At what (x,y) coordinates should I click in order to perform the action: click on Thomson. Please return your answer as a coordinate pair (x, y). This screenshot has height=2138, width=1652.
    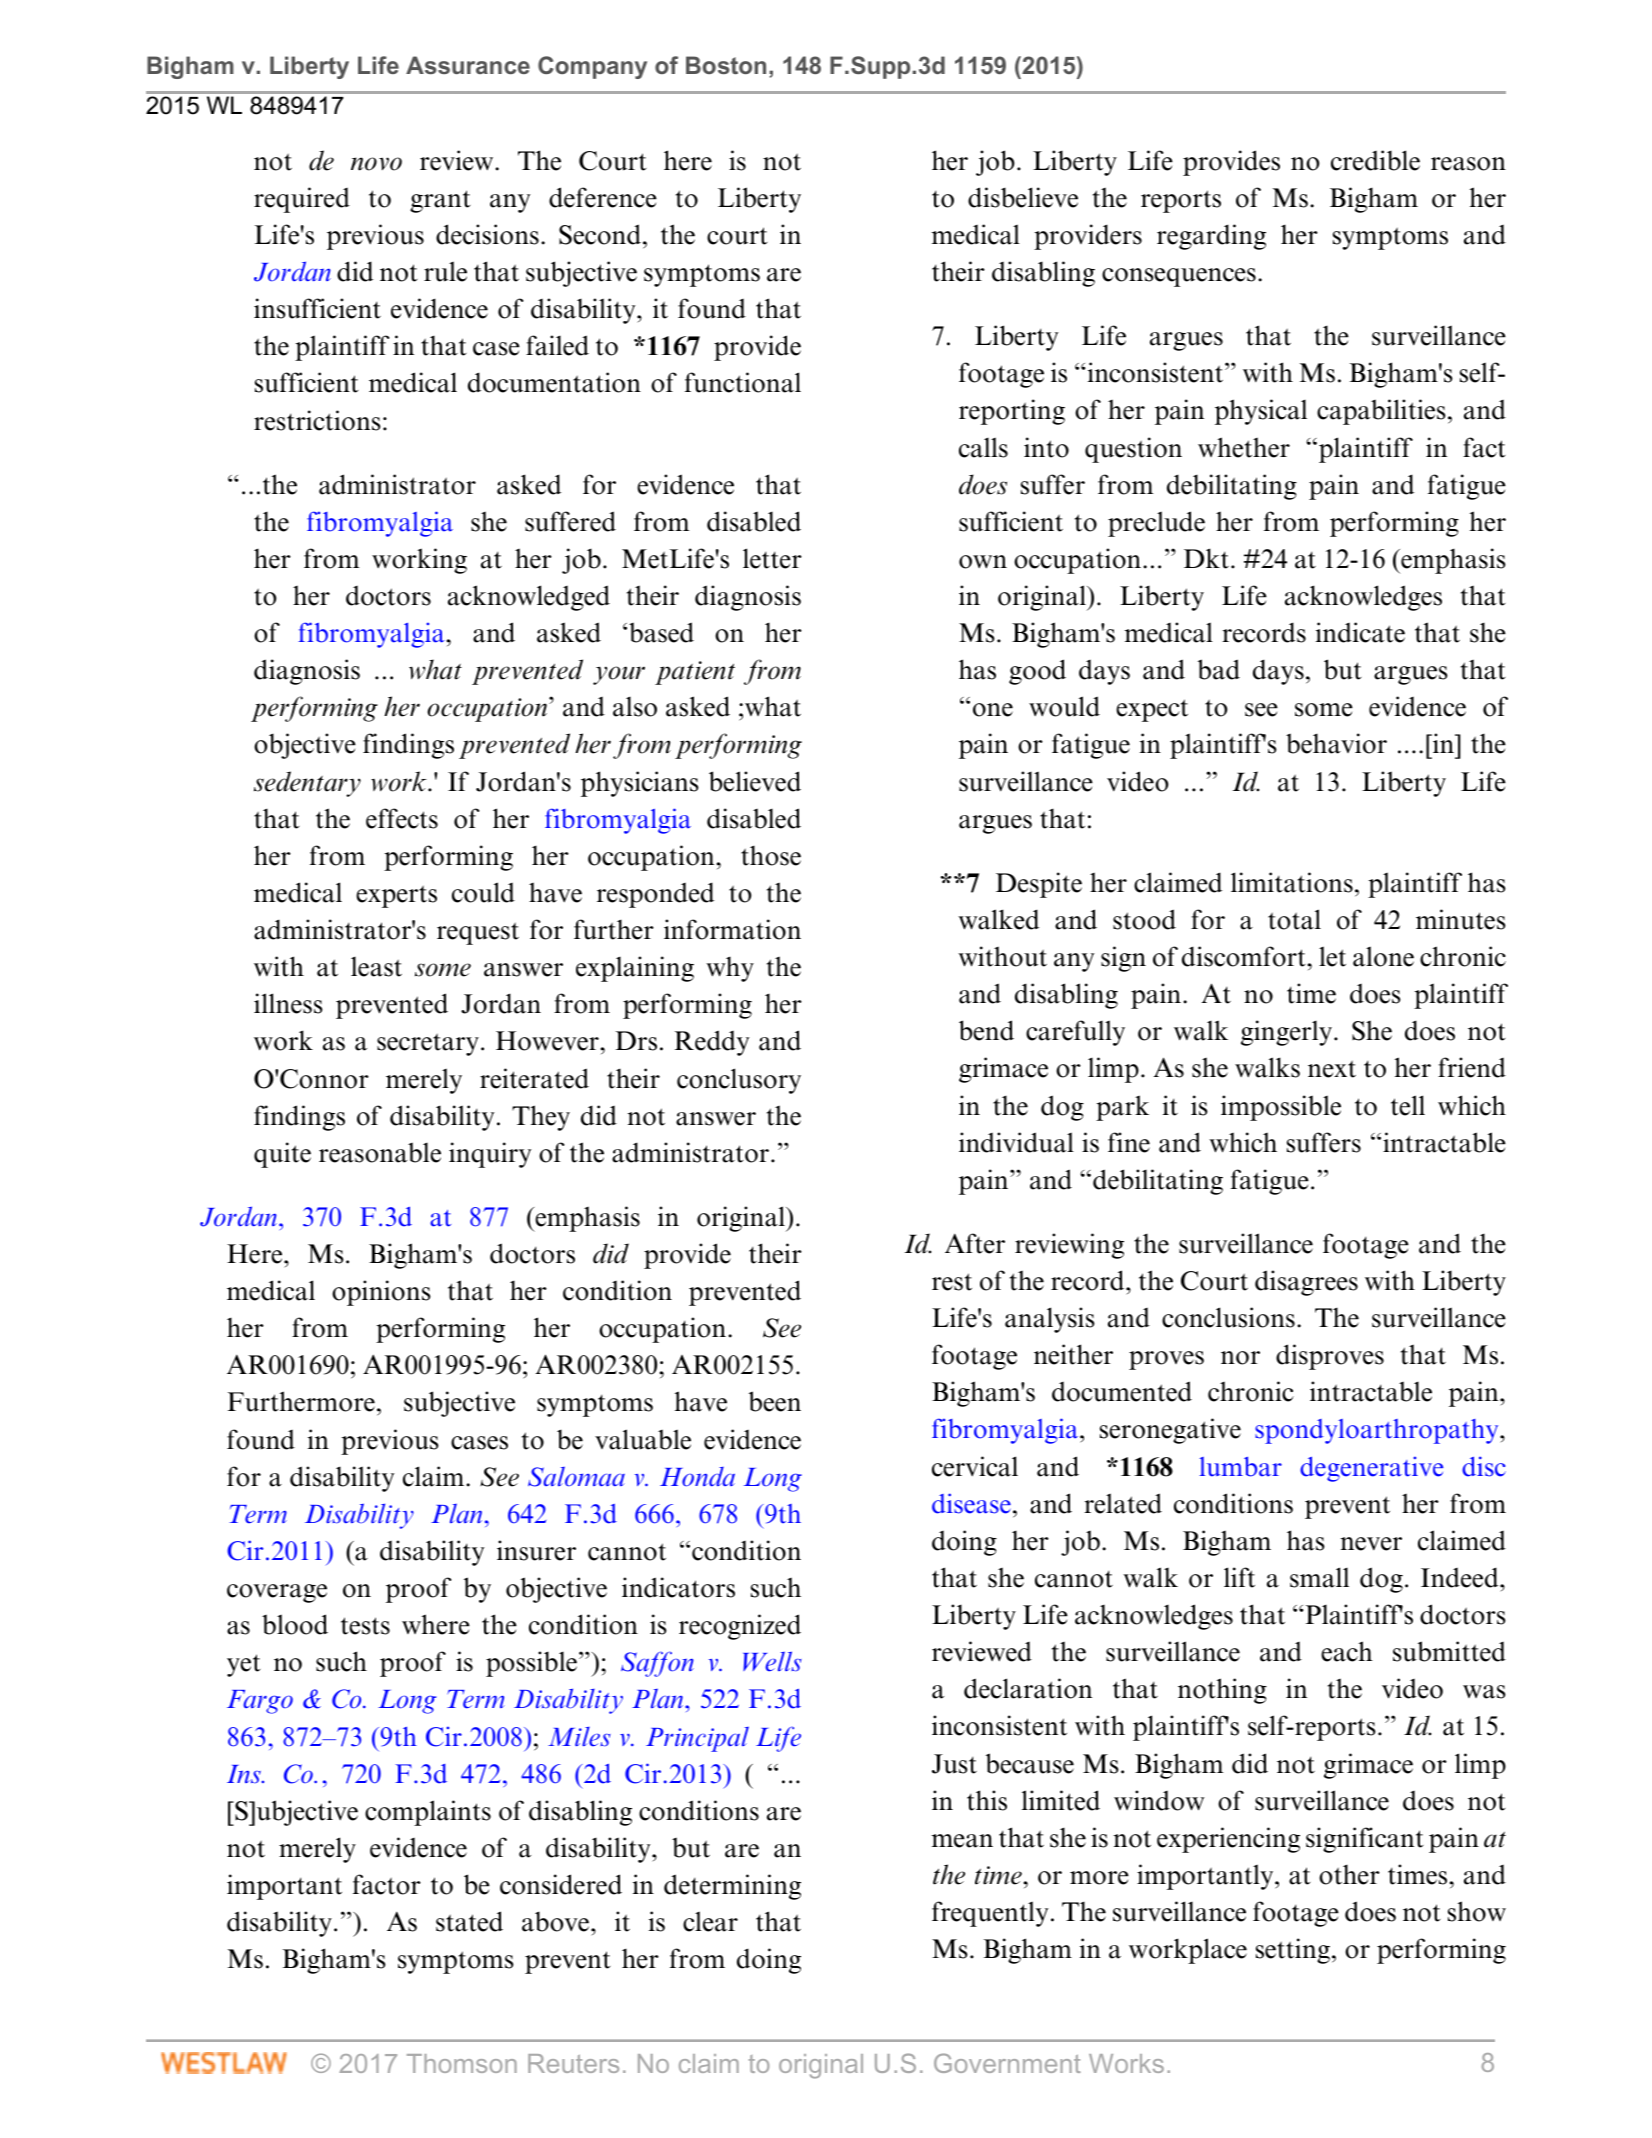
    Looking at the image, I should click on (462, 2063).
